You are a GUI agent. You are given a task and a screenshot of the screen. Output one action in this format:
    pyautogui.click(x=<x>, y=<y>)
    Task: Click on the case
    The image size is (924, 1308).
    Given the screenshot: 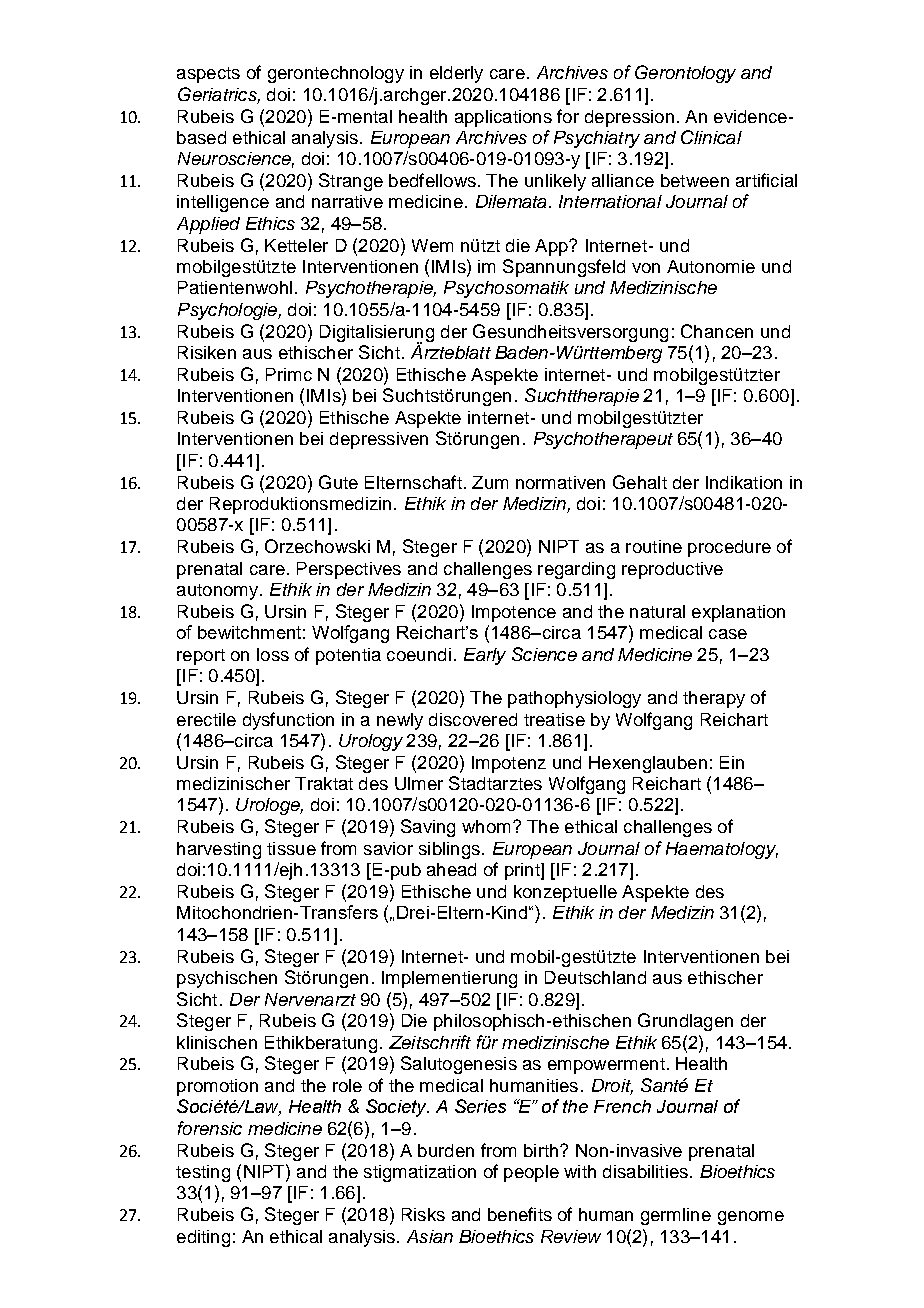 What is the action you would take?
    pyautogui.click(x=728, y=634)
